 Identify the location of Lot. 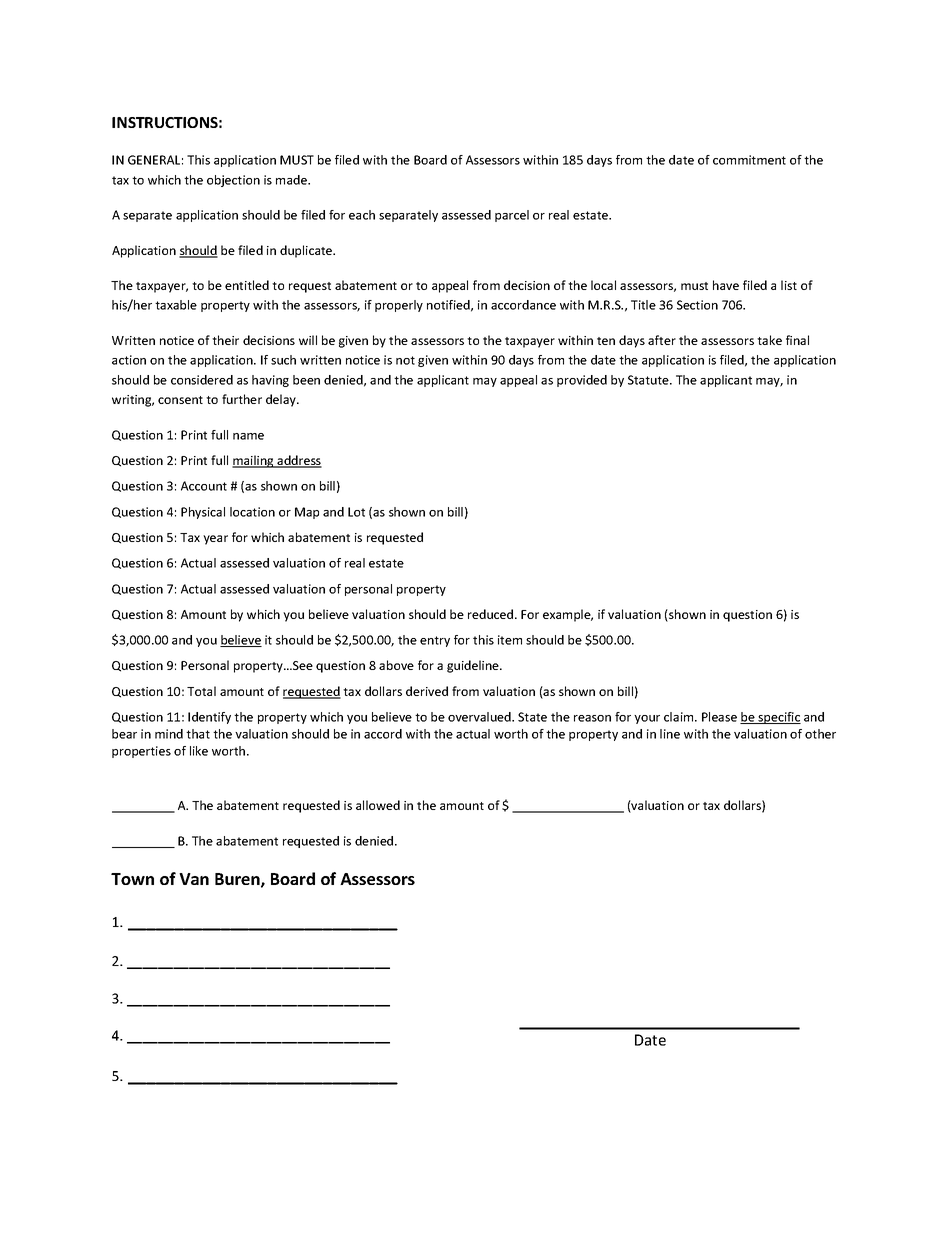
(356, 512).
